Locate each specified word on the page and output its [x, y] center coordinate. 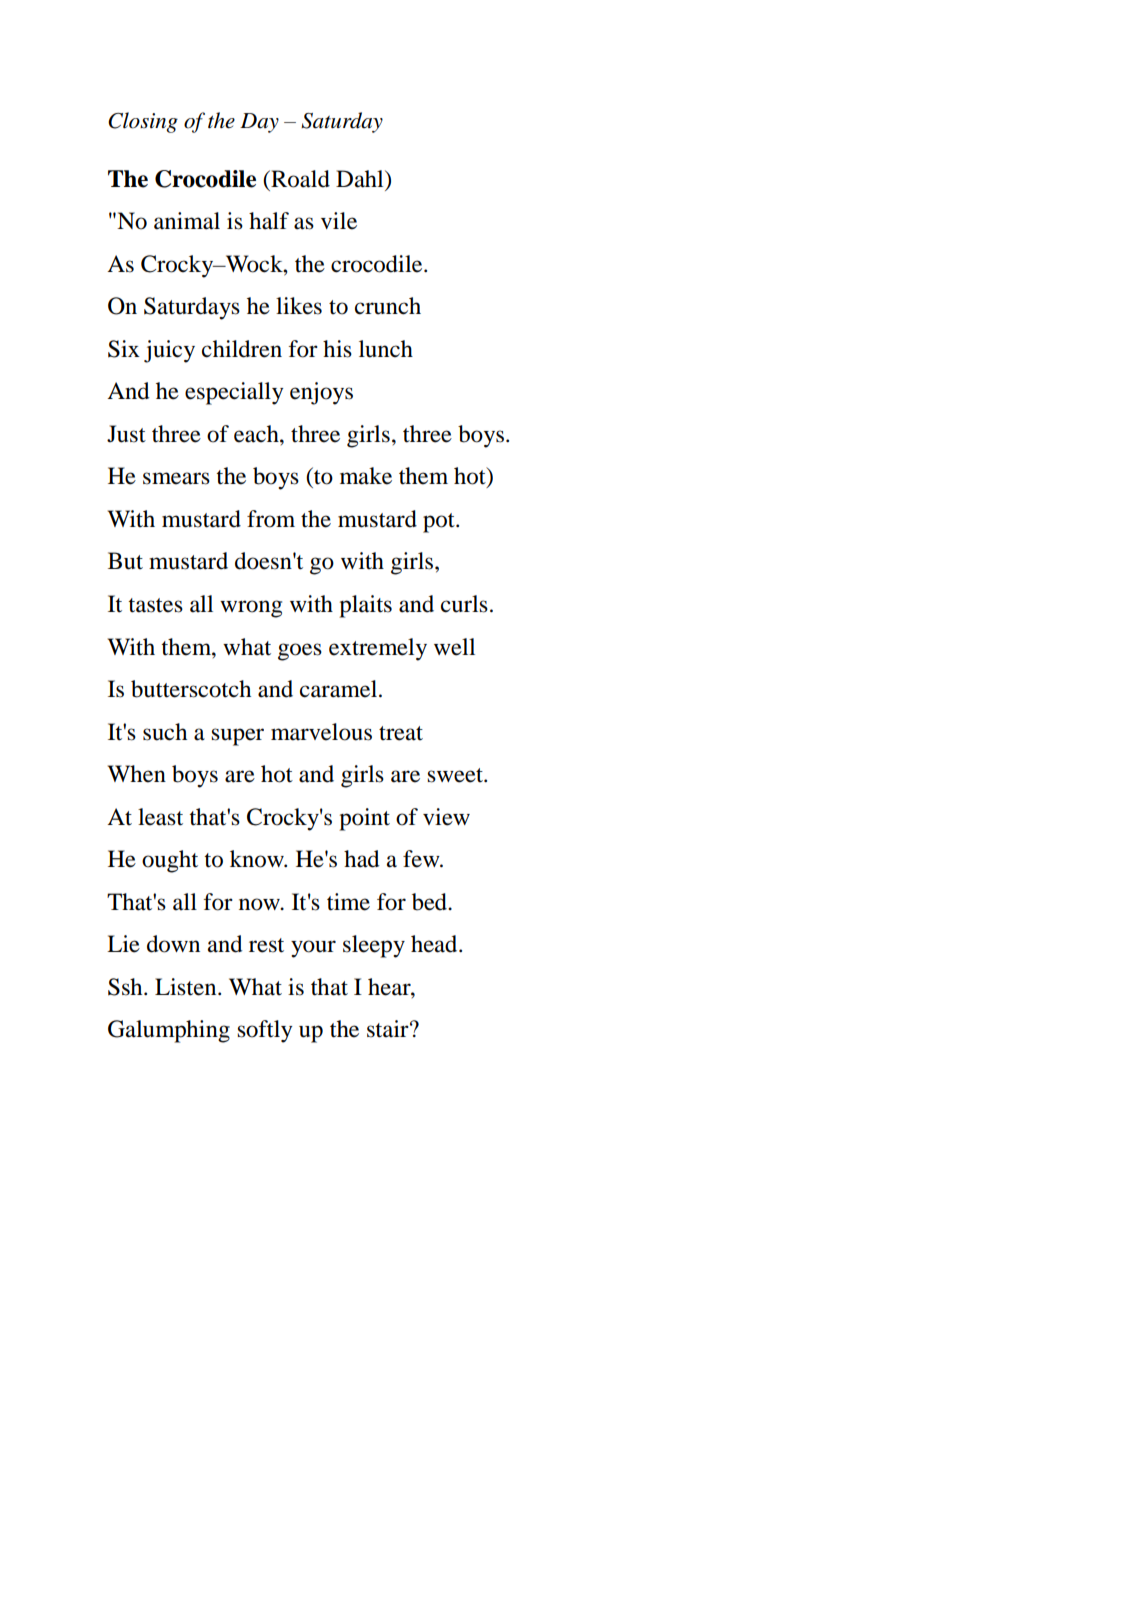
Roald [299, 179]
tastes [155, 605]
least [160, 817]
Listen [187, 987]
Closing [143, 122]
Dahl [361, 179]
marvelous [321, 732]
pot [440, 523]
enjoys [321, 393]
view [446, 817]
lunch [386, 349]
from [271, 519]
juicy [169, 351]
